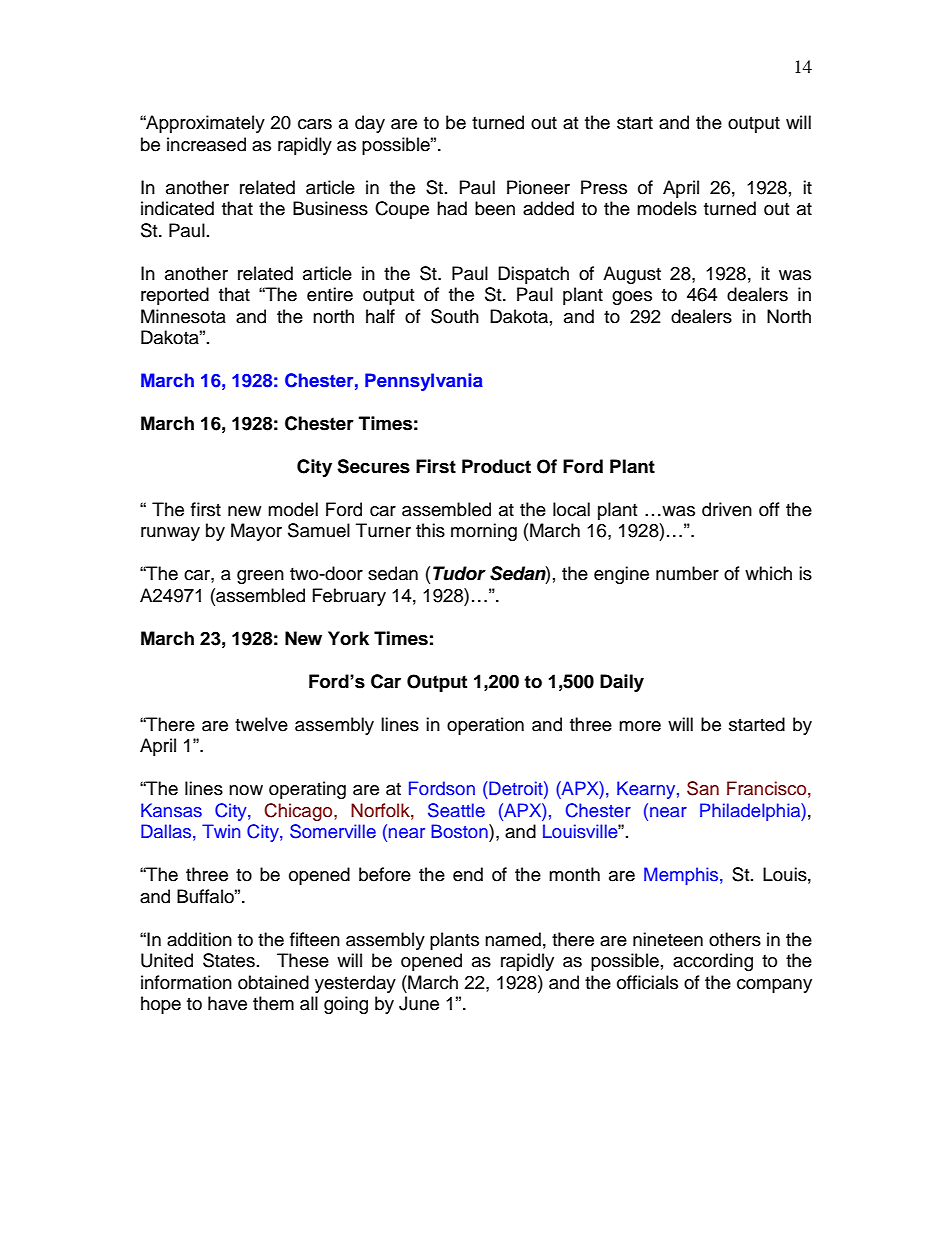  I want to click on Minnesota, so click(183, 316).
